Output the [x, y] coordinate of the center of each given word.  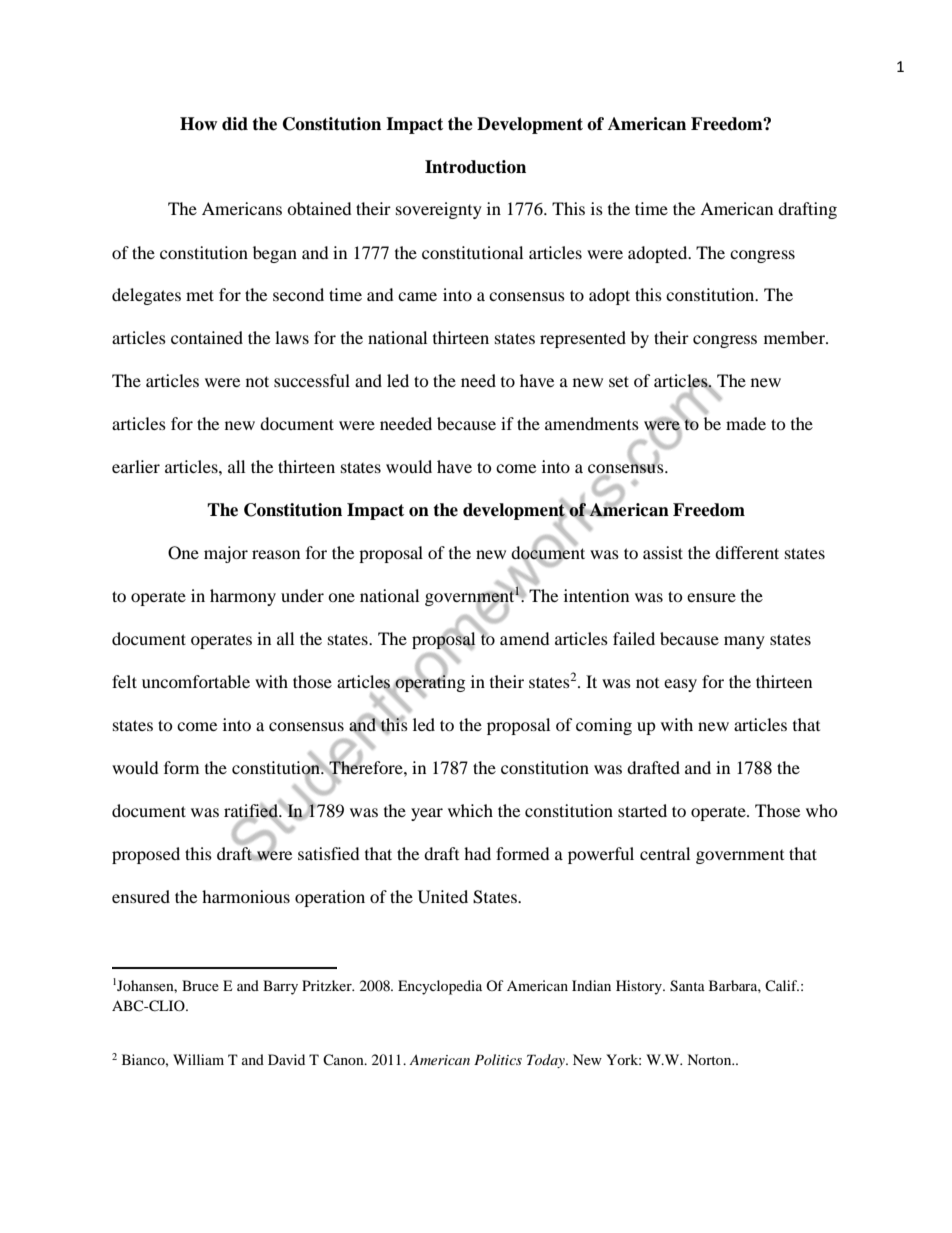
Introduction [475, 167]
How [198, 124]
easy [680, 685]
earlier [136, 466]
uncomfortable [196, 681]
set [619, 381]
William [198, 1059]
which [470, 810]
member [795, 337]
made [746, 423]
